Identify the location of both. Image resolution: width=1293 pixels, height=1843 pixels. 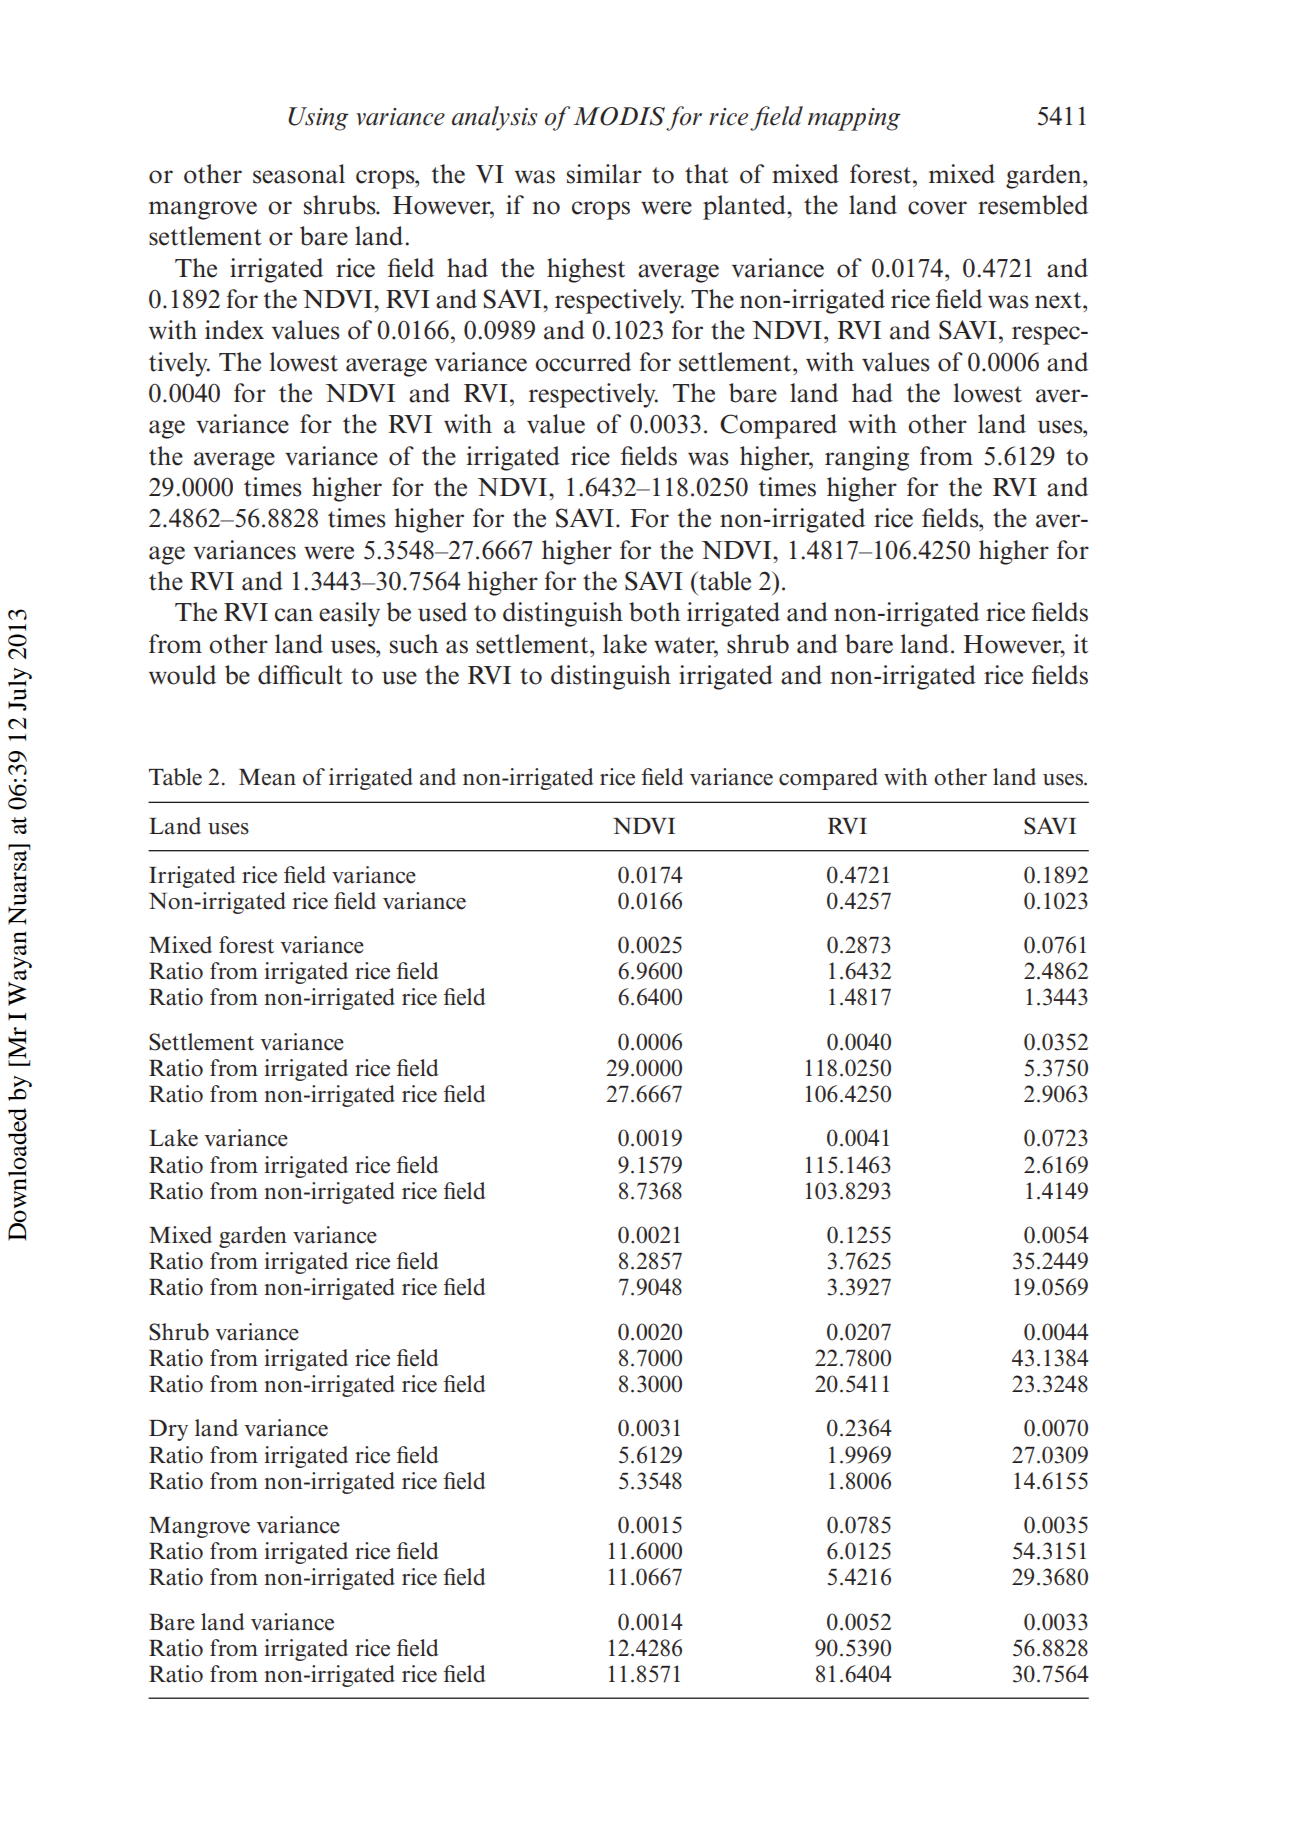
(654, 612).
